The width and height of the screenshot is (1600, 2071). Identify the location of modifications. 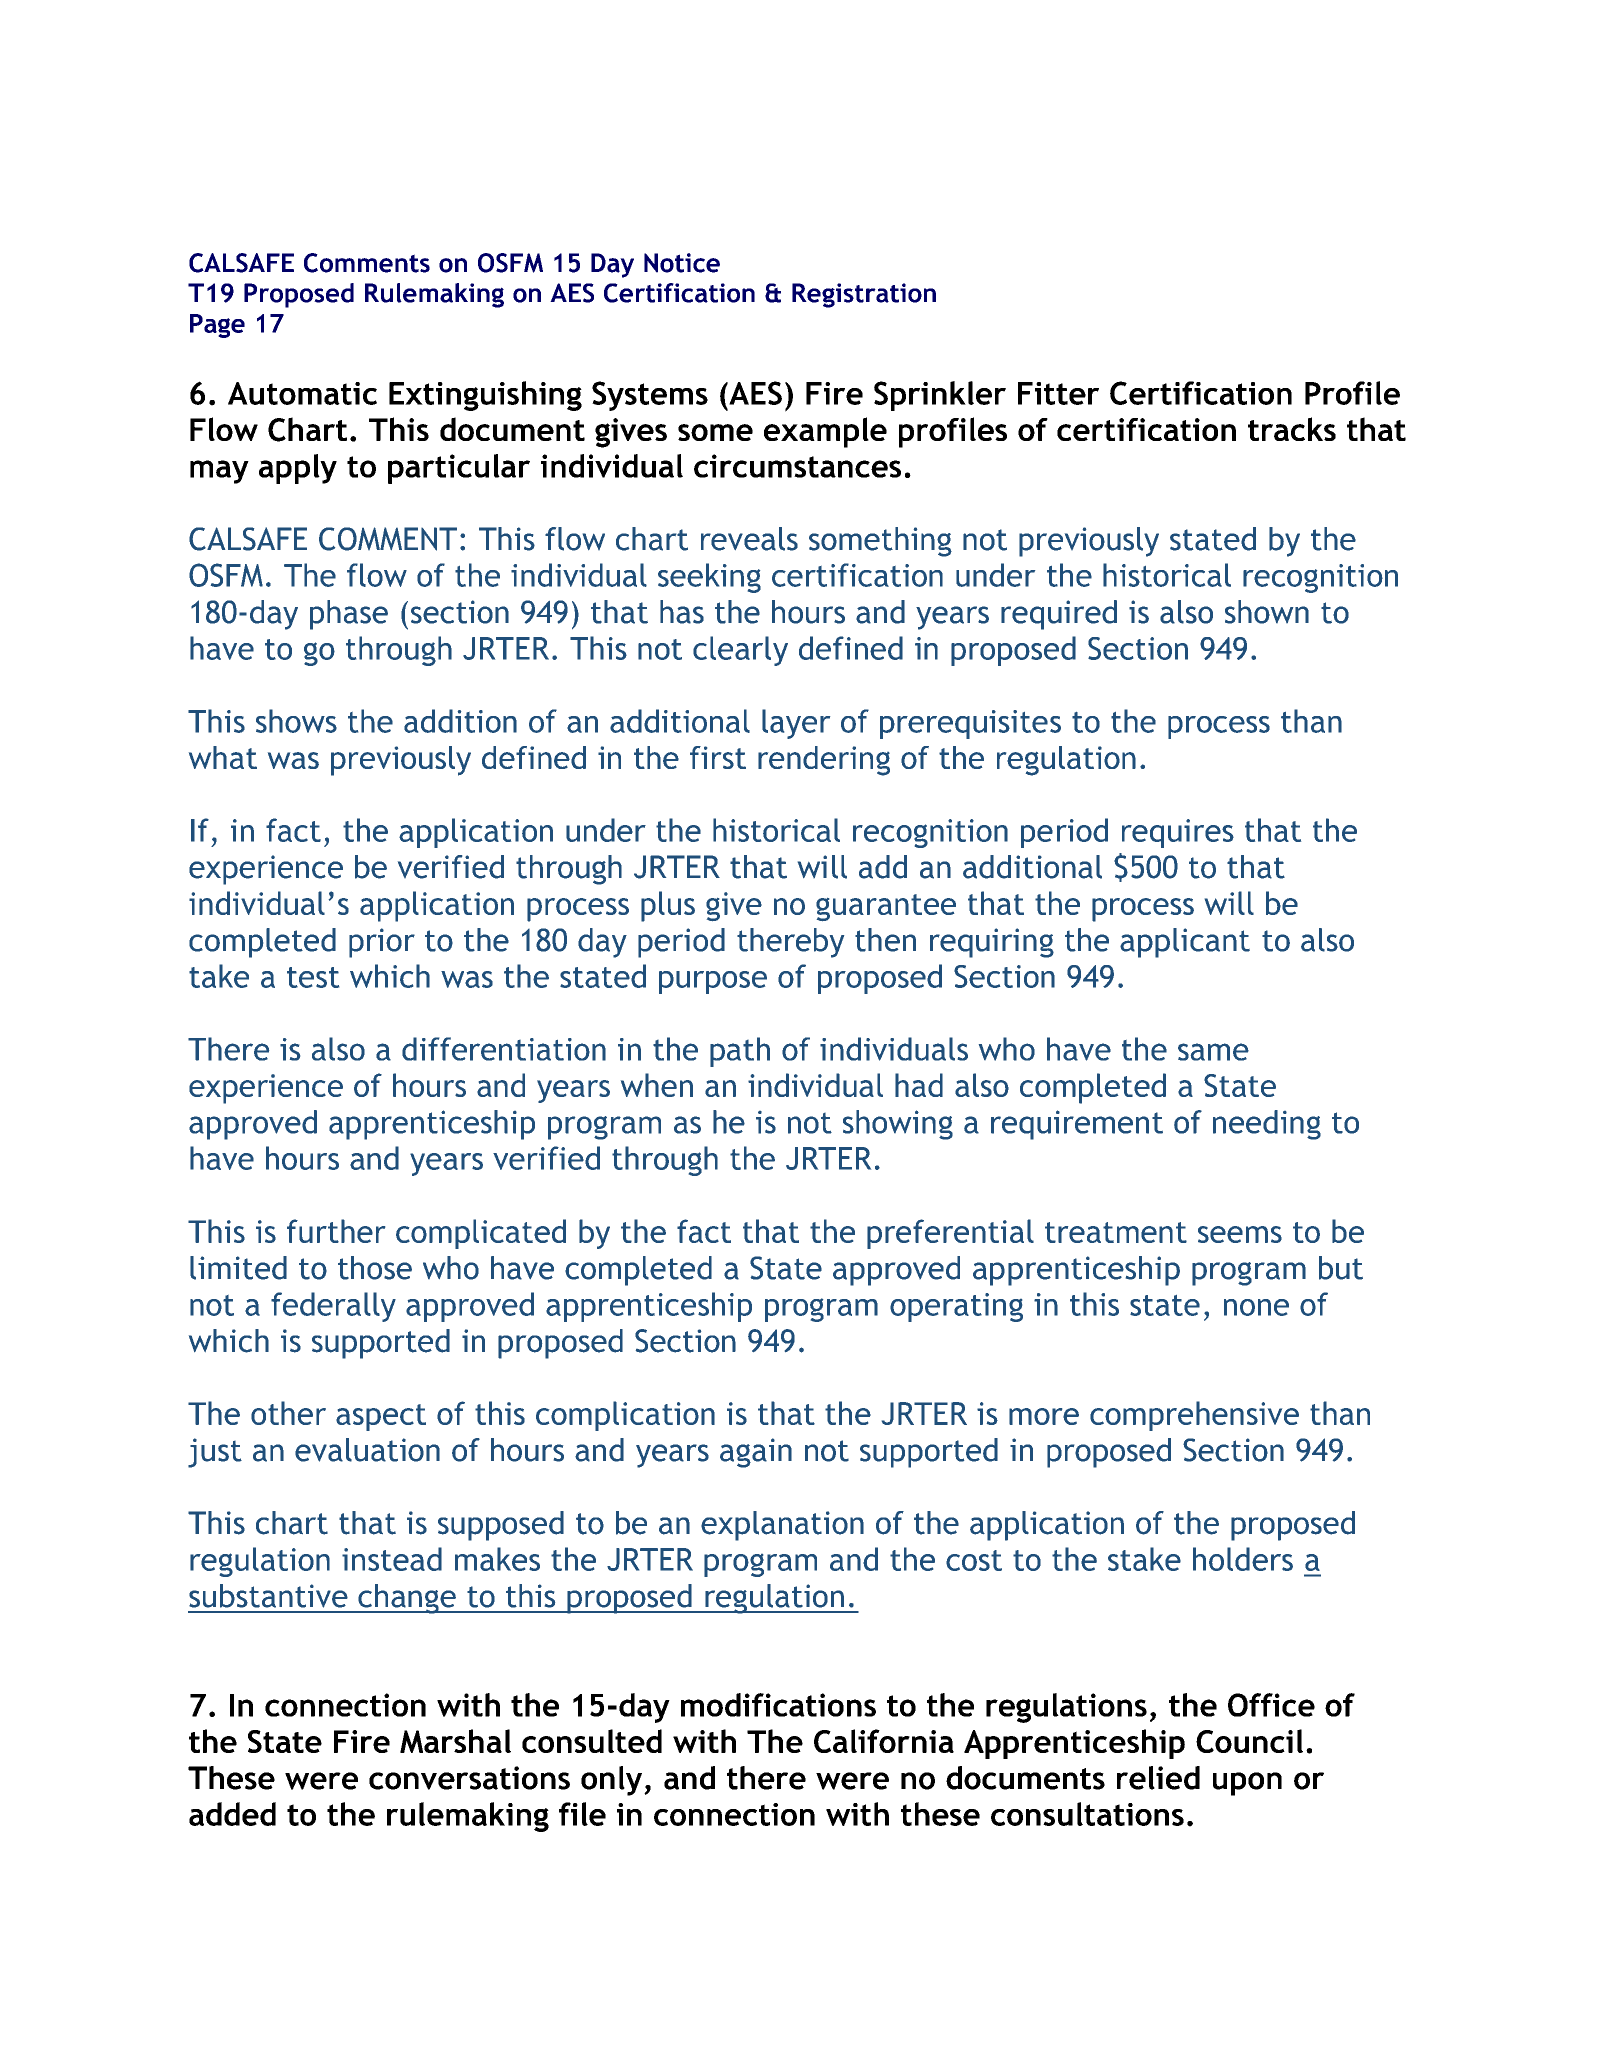
(778, 1705).
